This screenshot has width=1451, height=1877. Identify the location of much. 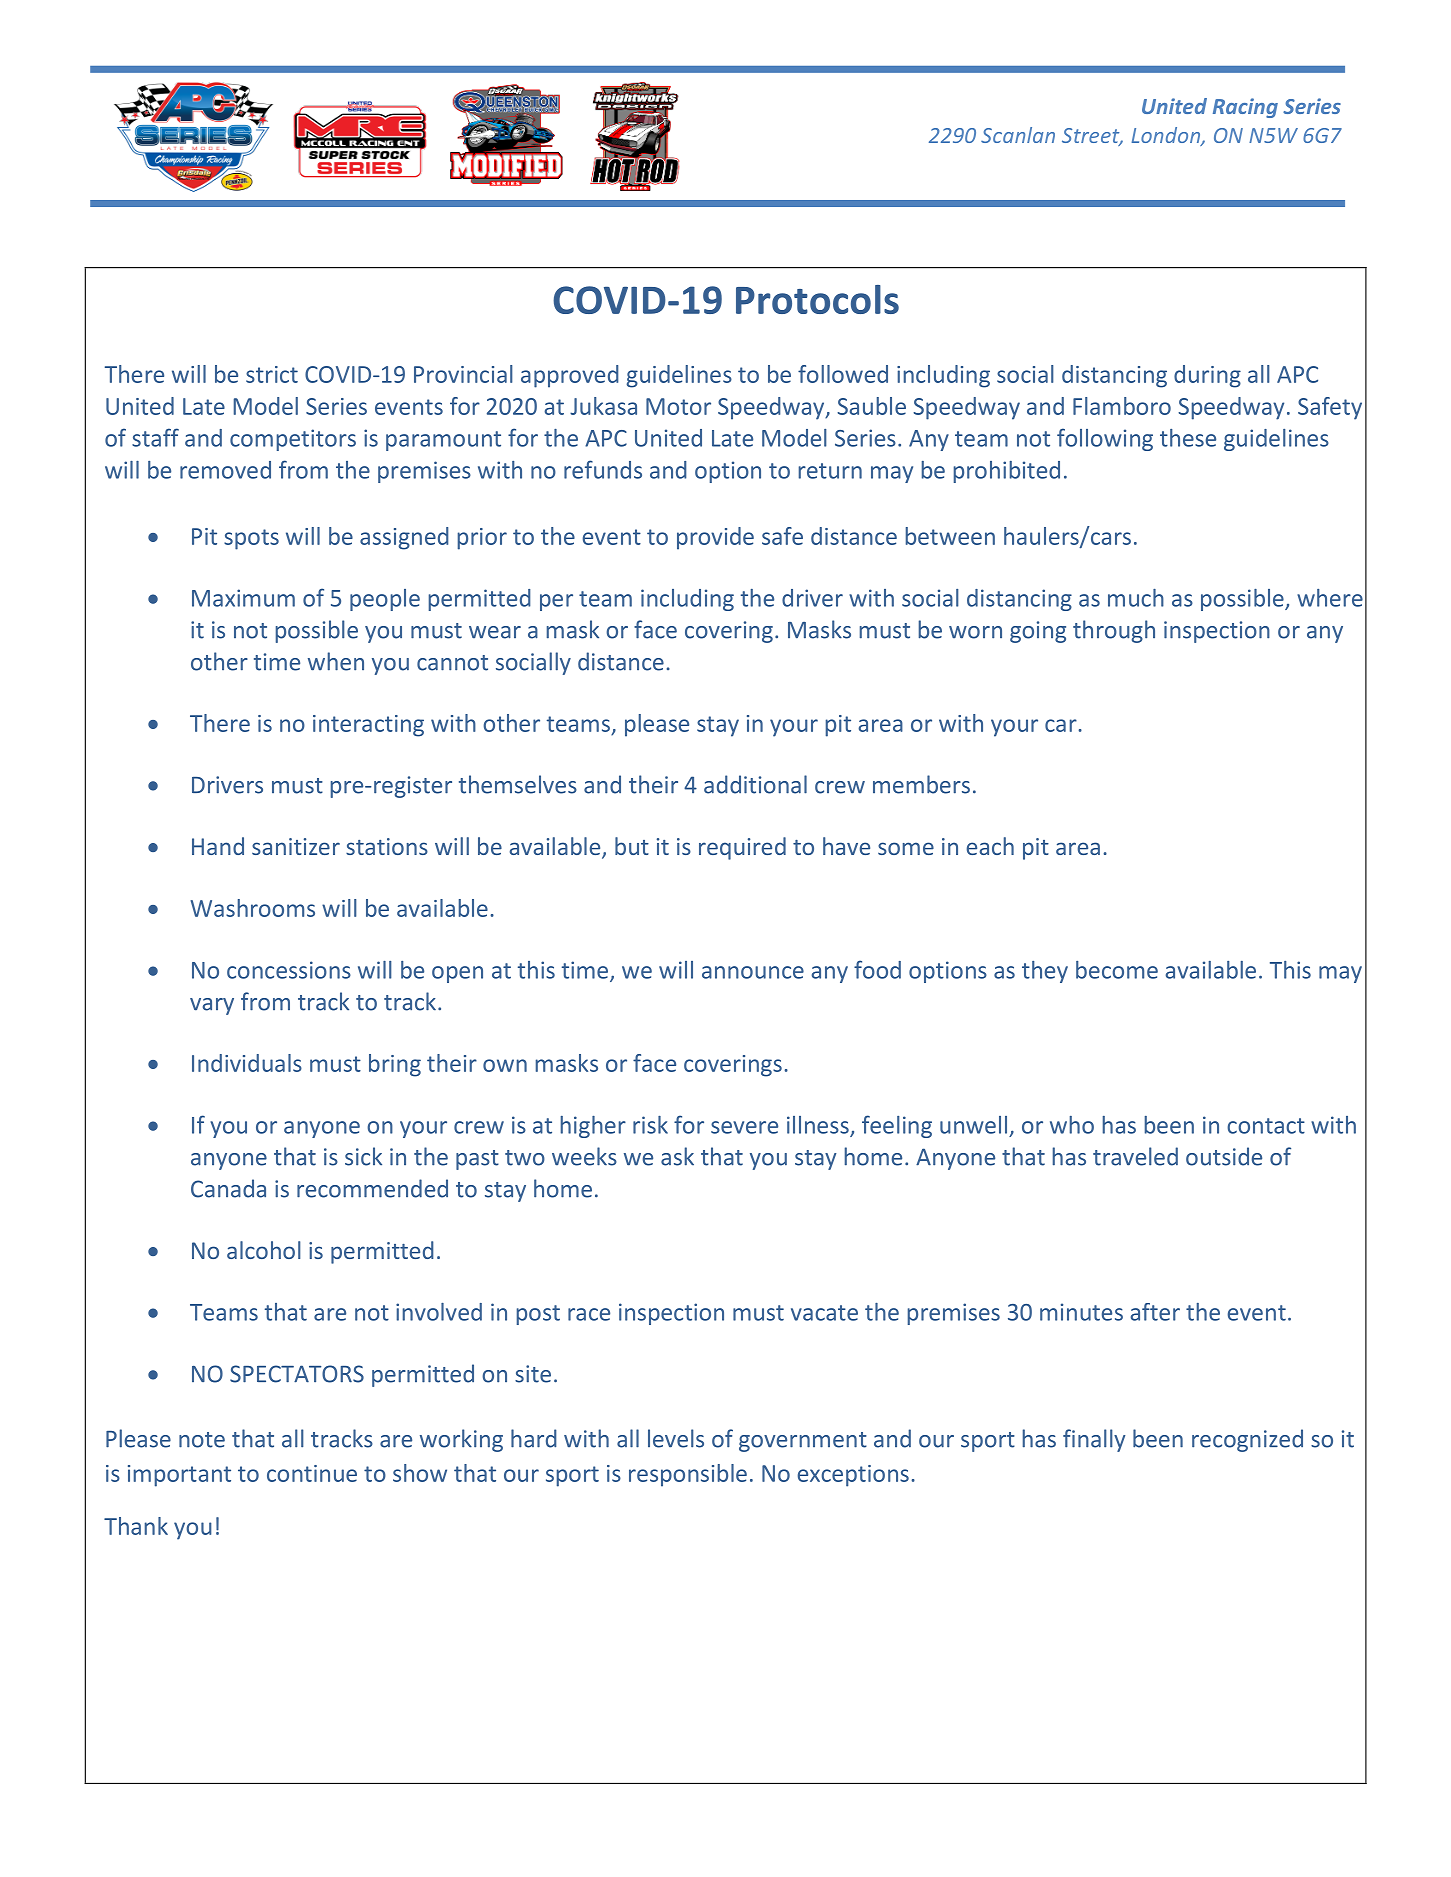
(1136, 598).
